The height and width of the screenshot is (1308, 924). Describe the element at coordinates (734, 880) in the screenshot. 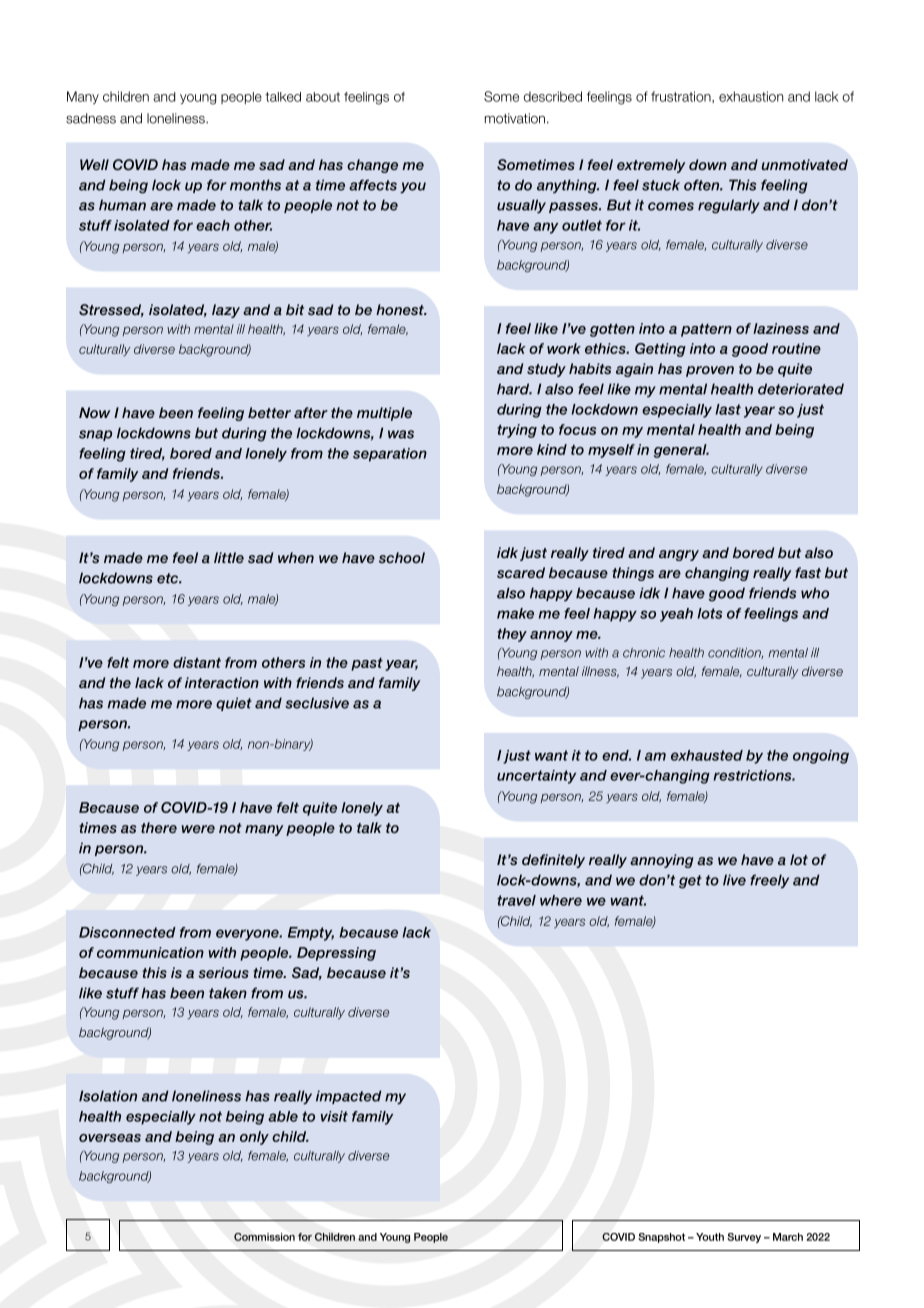

I see `live` at that location.
